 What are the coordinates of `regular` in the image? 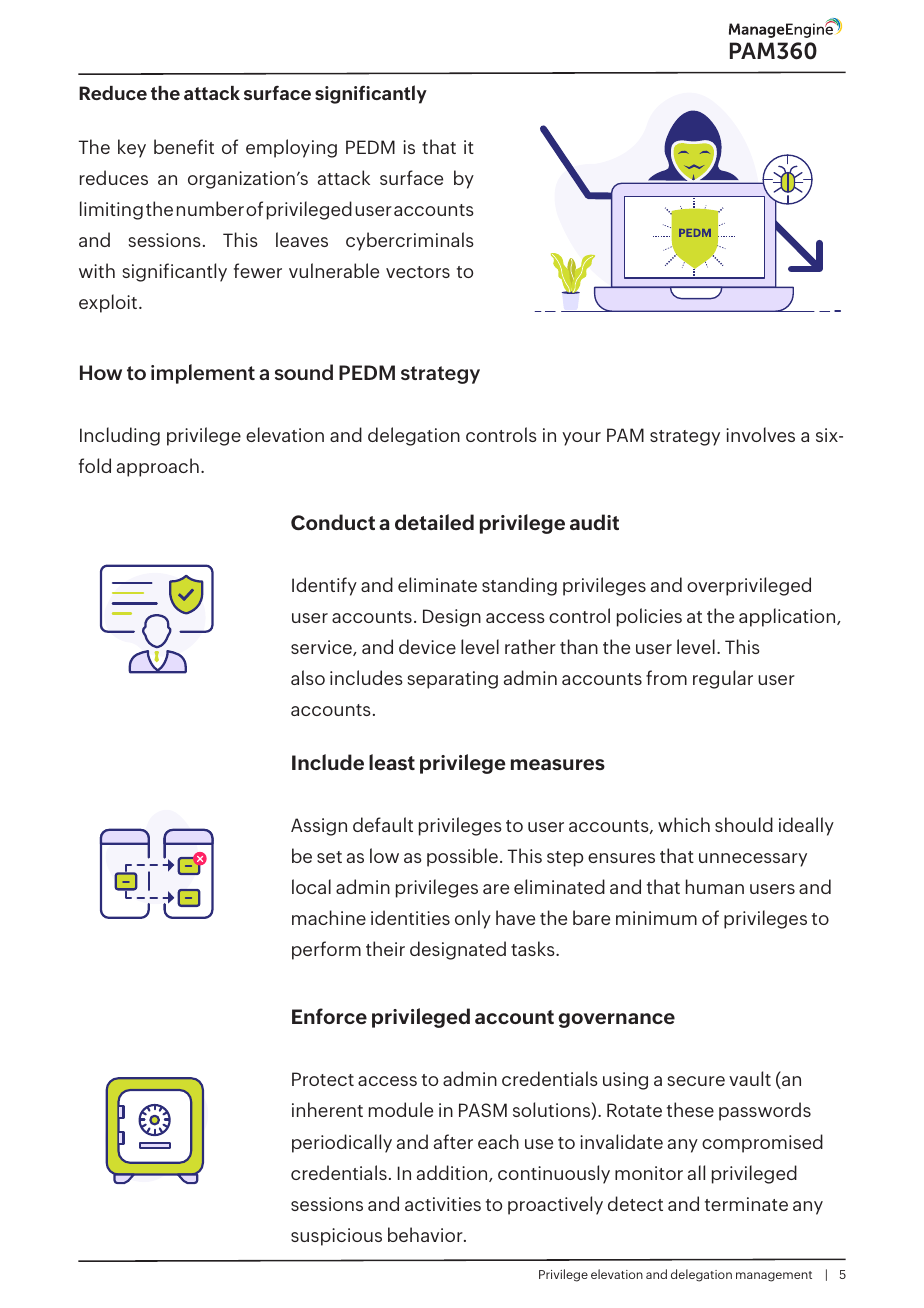 It's located at (723, 679).
